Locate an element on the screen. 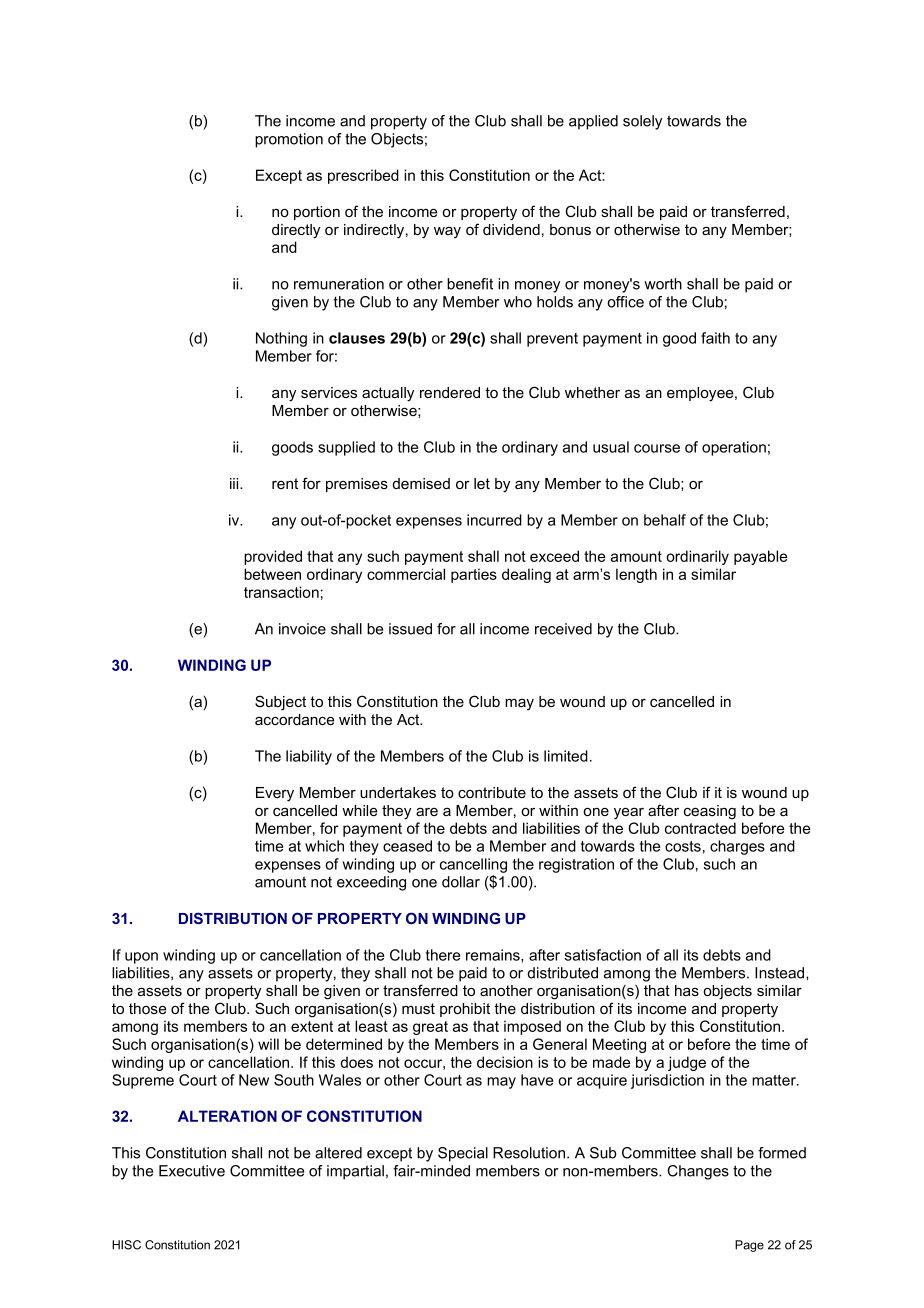 Image resolution: width=924 pixels, height=1308 pixels. operation is located at coordinates (734, 448).
